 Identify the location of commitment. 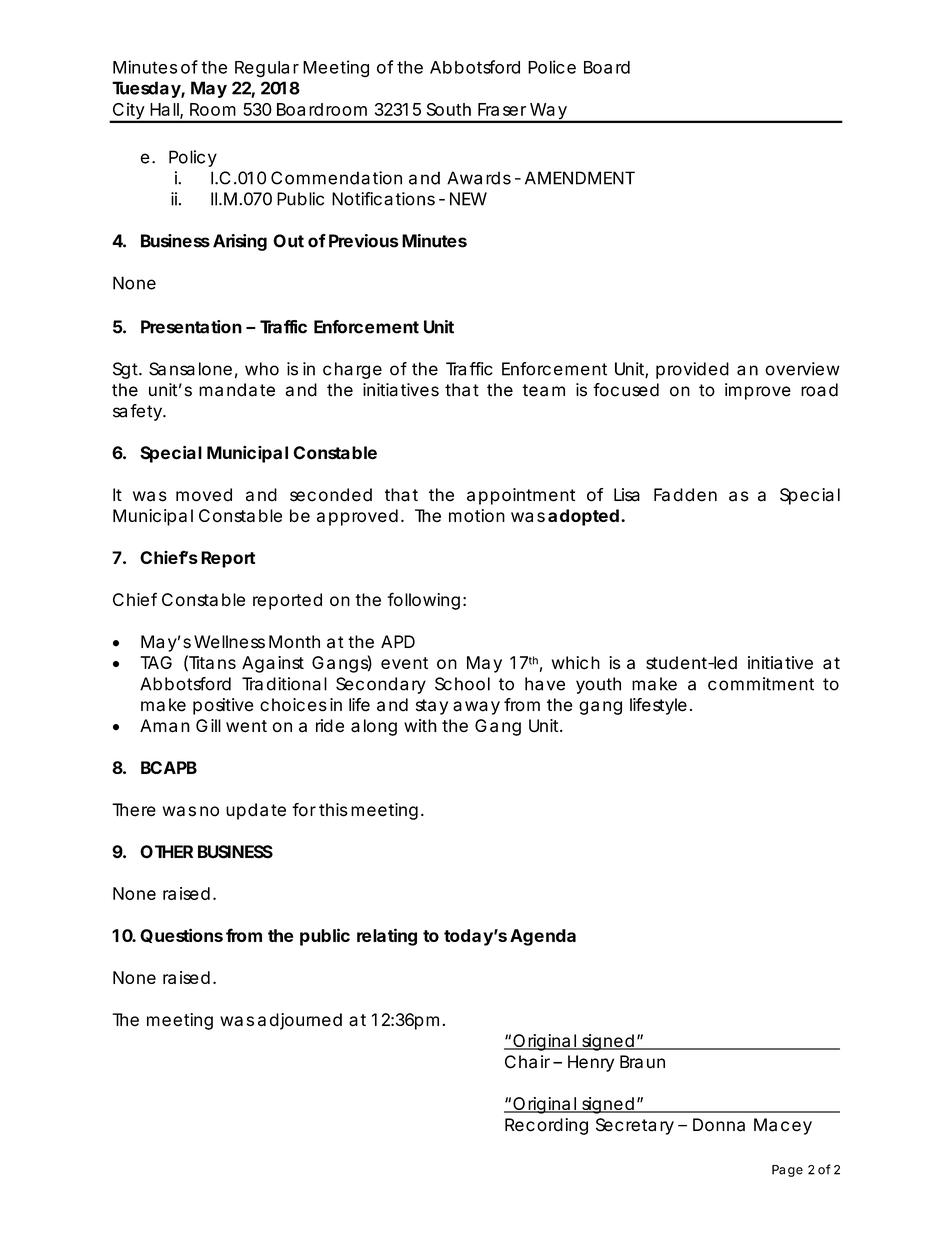
(761, 684).
